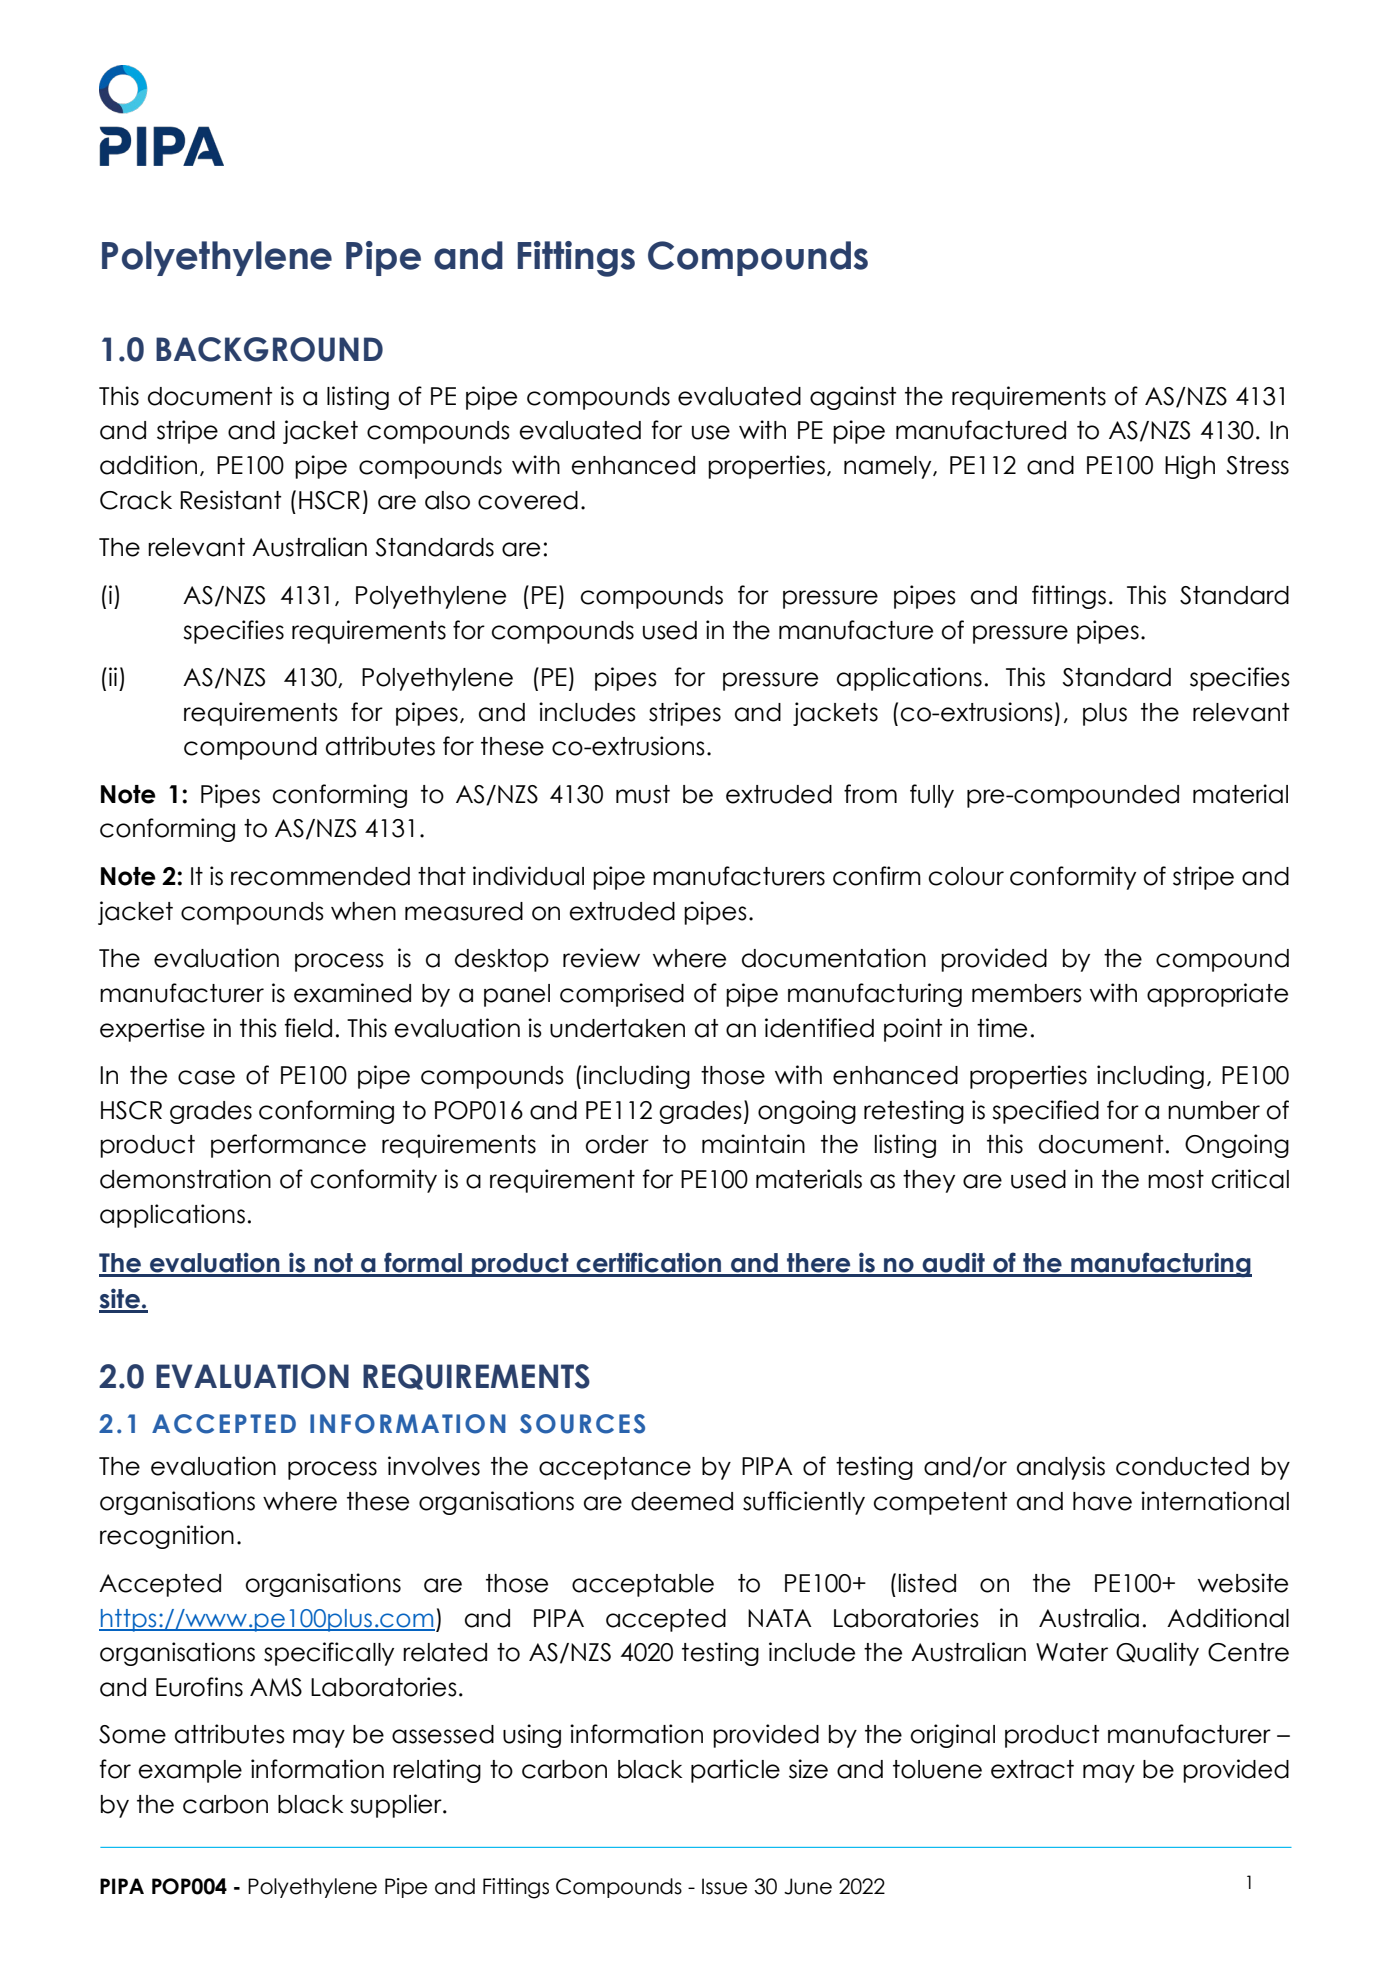 The height and width of the page is (1965, 1389). Describe the element at coordinates (643, 794) in the page. I see `must` at that location.
